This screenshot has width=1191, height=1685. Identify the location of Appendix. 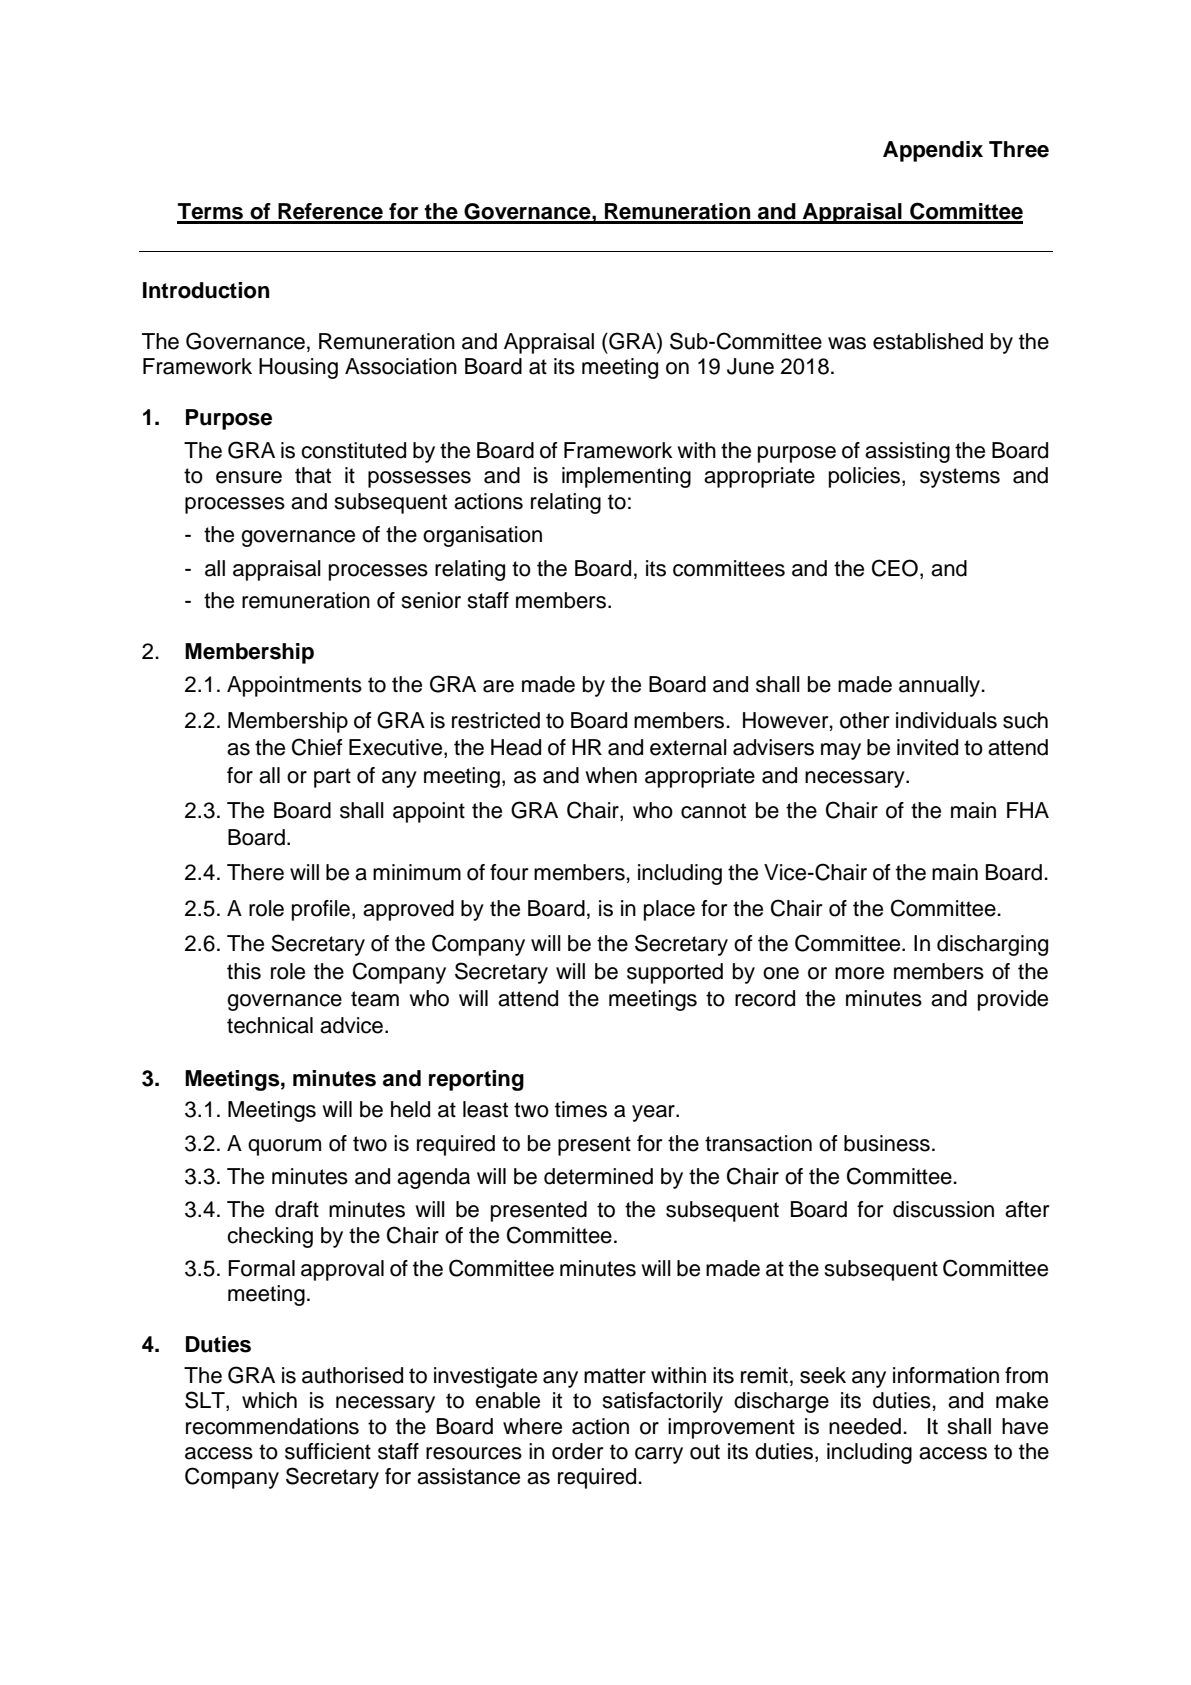
(933, 151).
